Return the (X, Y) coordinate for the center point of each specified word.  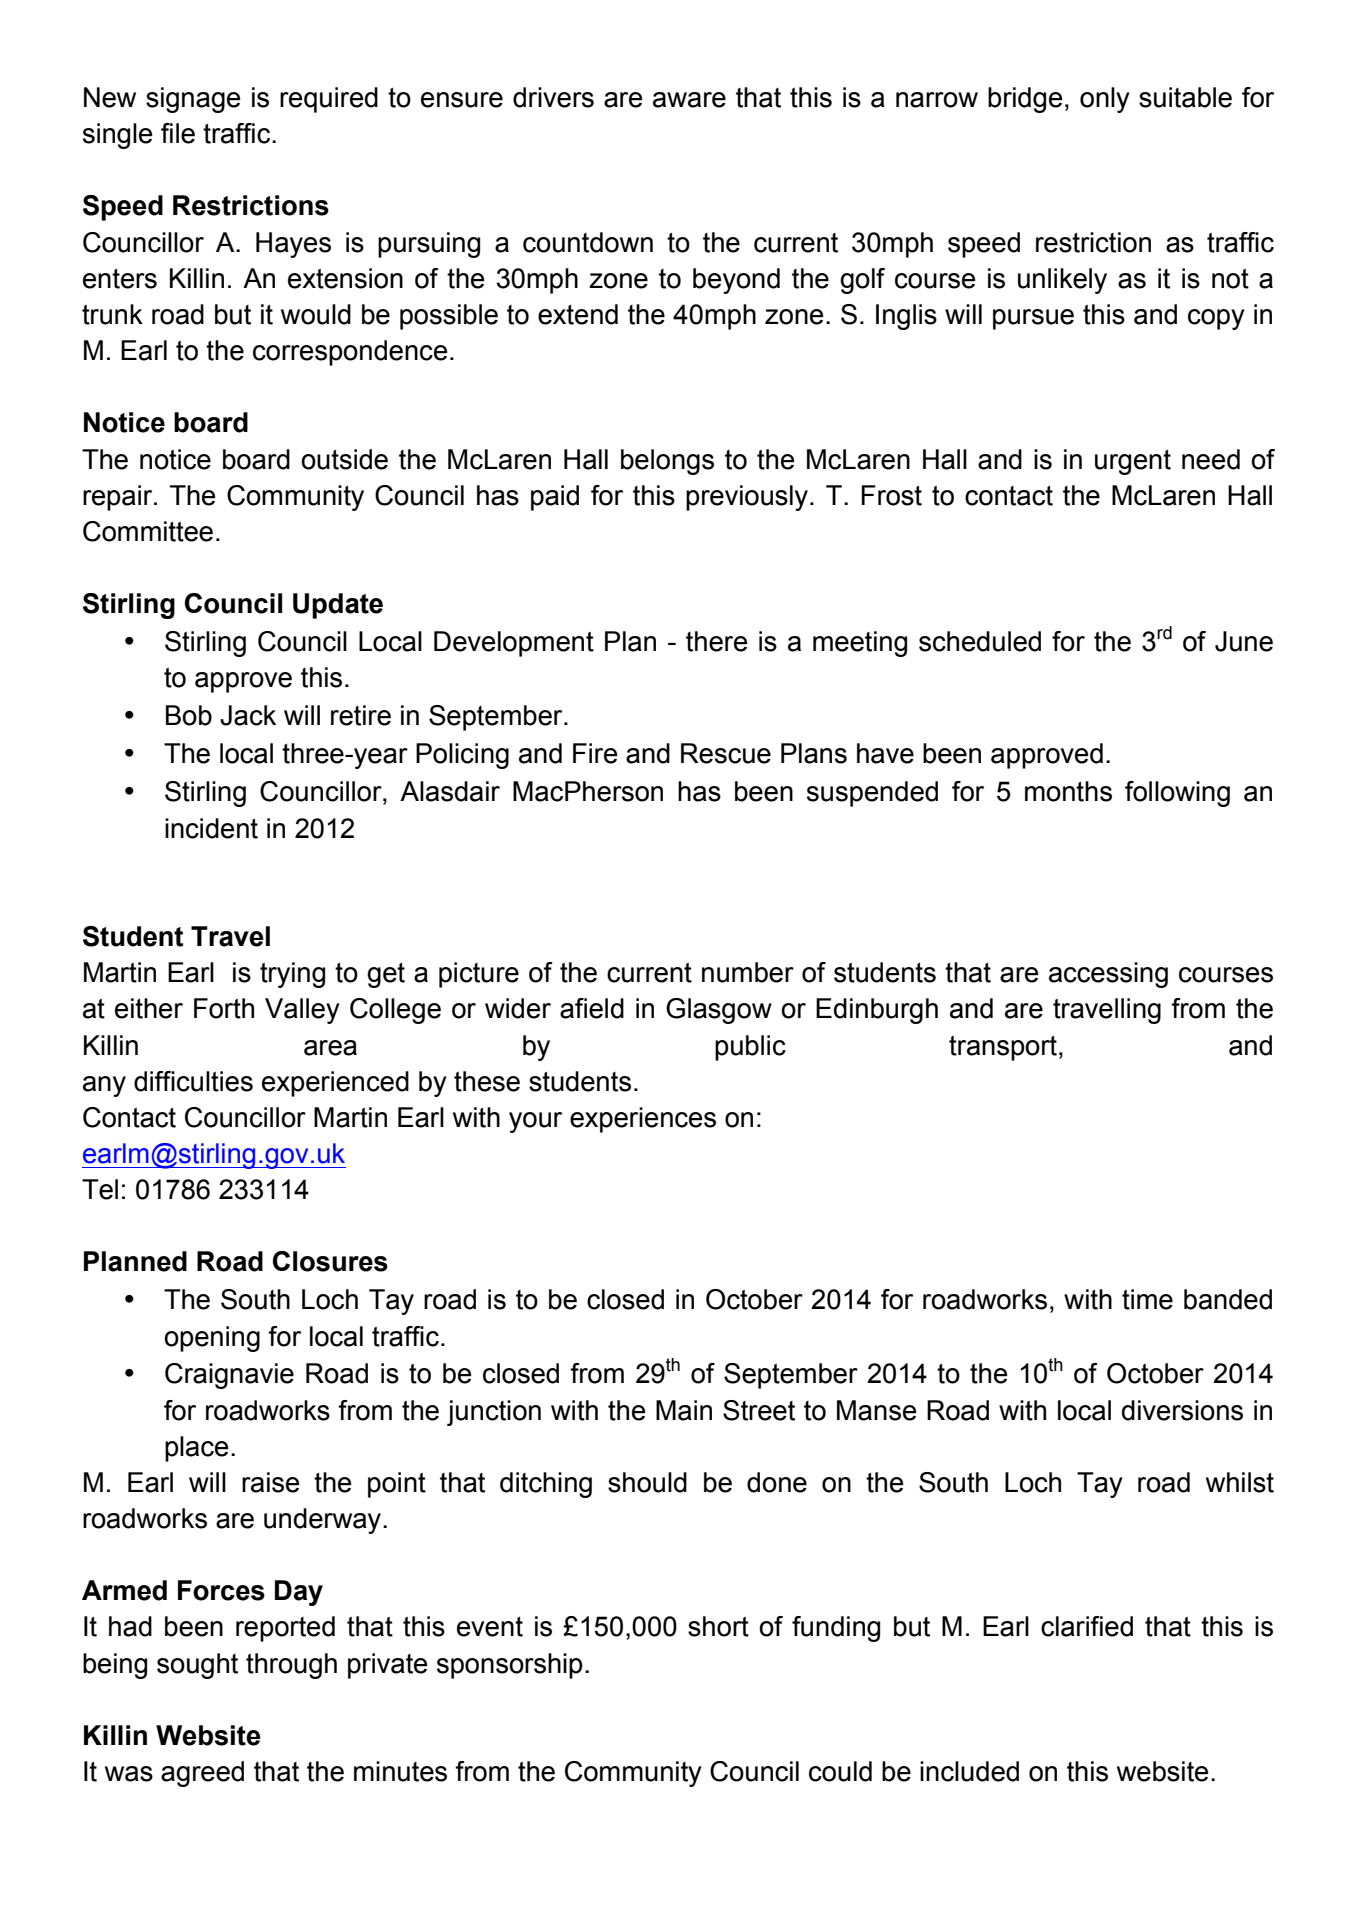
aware (689, 100)
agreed (202, 1774)
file (178, 133)
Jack (248, 715)
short (718, 1626)
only (1105, 100)
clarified (1087, 1626)
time (1147, 1299)
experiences (643, 1120)
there (716, 641)
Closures (330, 1261)
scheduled (980, 641)
